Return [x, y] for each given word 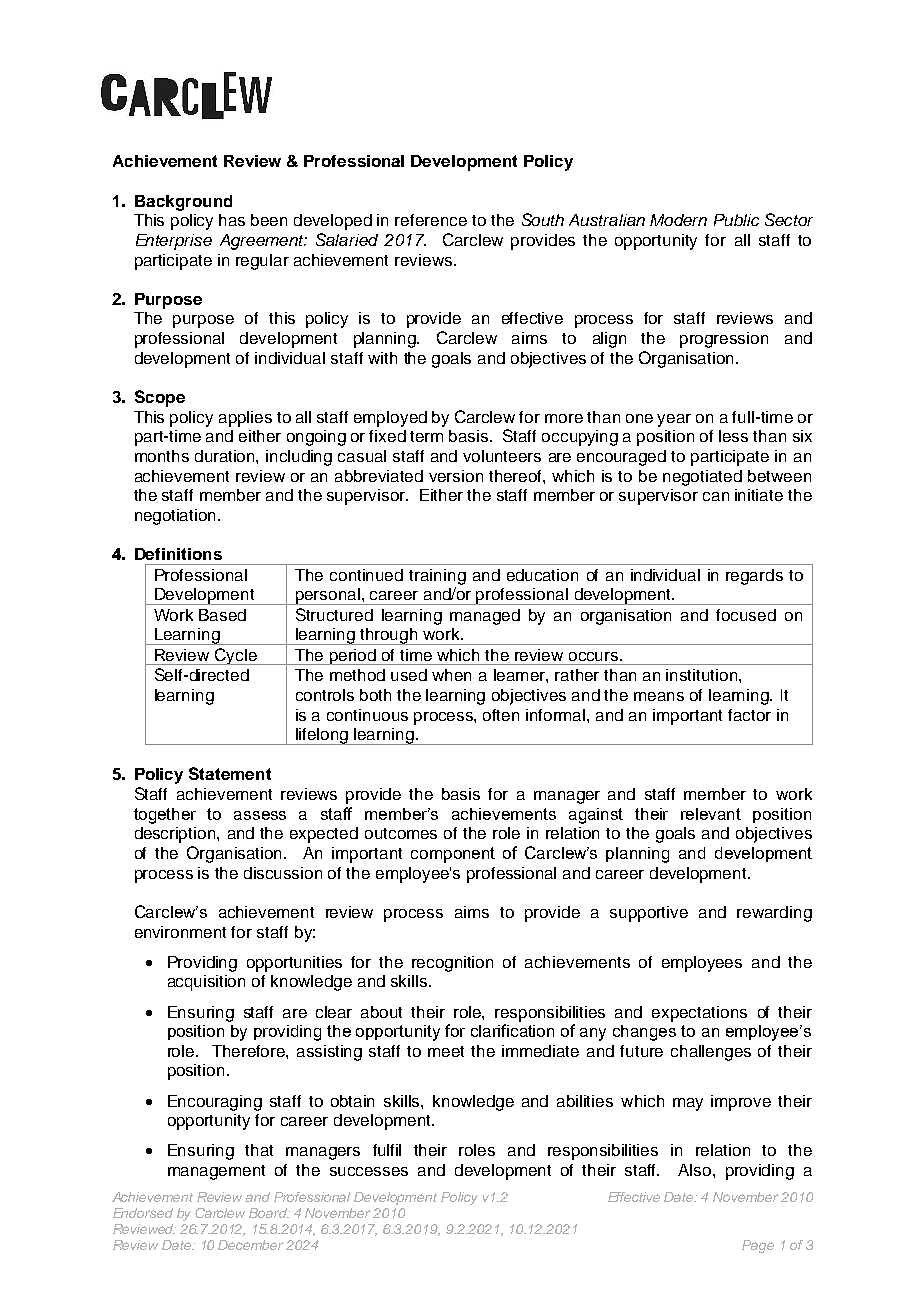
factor [749, 715]
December [250, 1245]
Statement [230, 773]
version [456, 476]
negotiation [177, 517]
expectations [699, 1014]
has [232, 220]
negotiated [702, 478]
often [501, 715]
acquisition [206, 983]
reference [431, 220]
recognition [452, 964]
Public [736, 220]
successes [369, 1171]
